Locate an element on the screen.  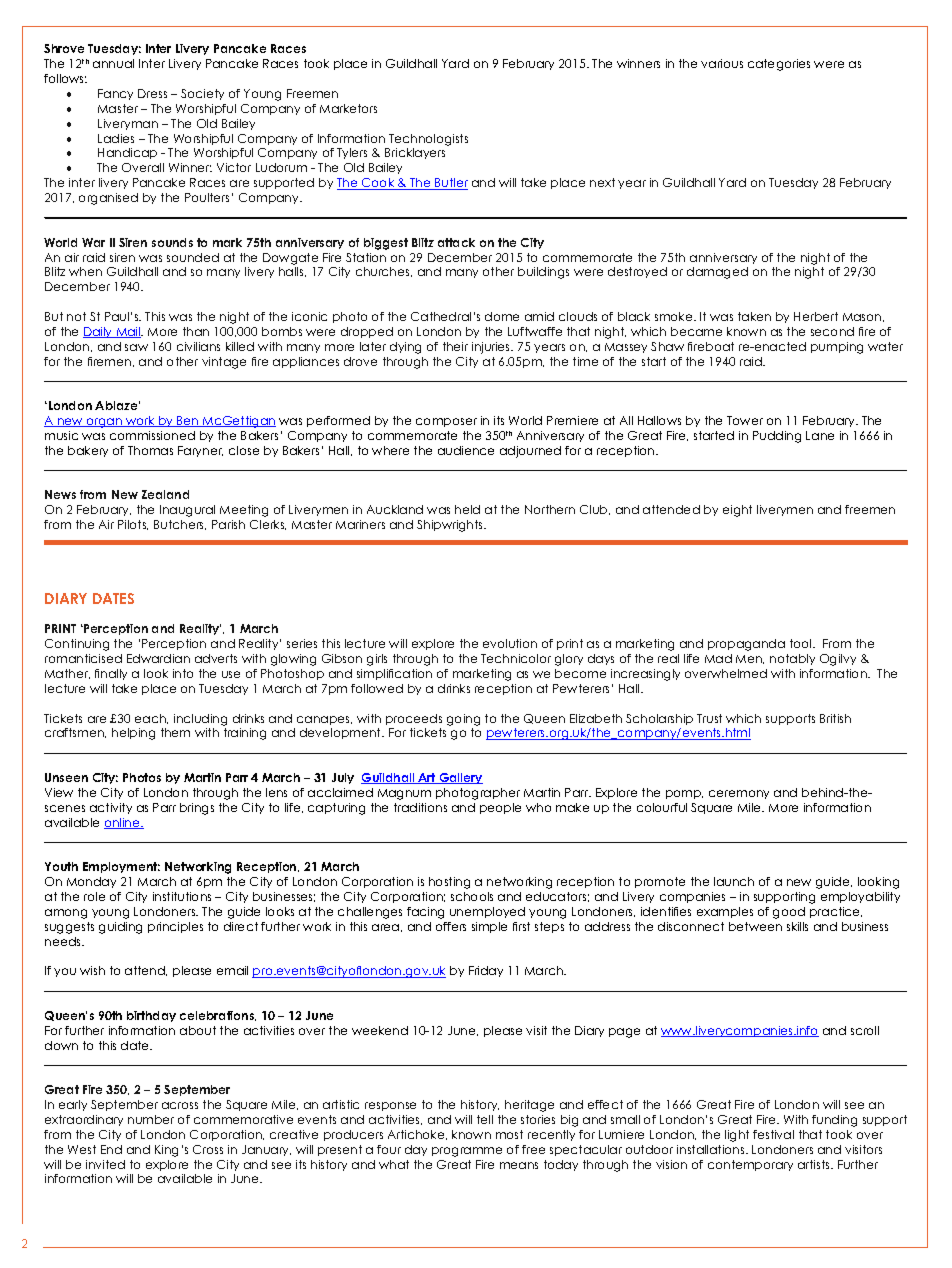
evolution is located at coordinates (510, 643).
